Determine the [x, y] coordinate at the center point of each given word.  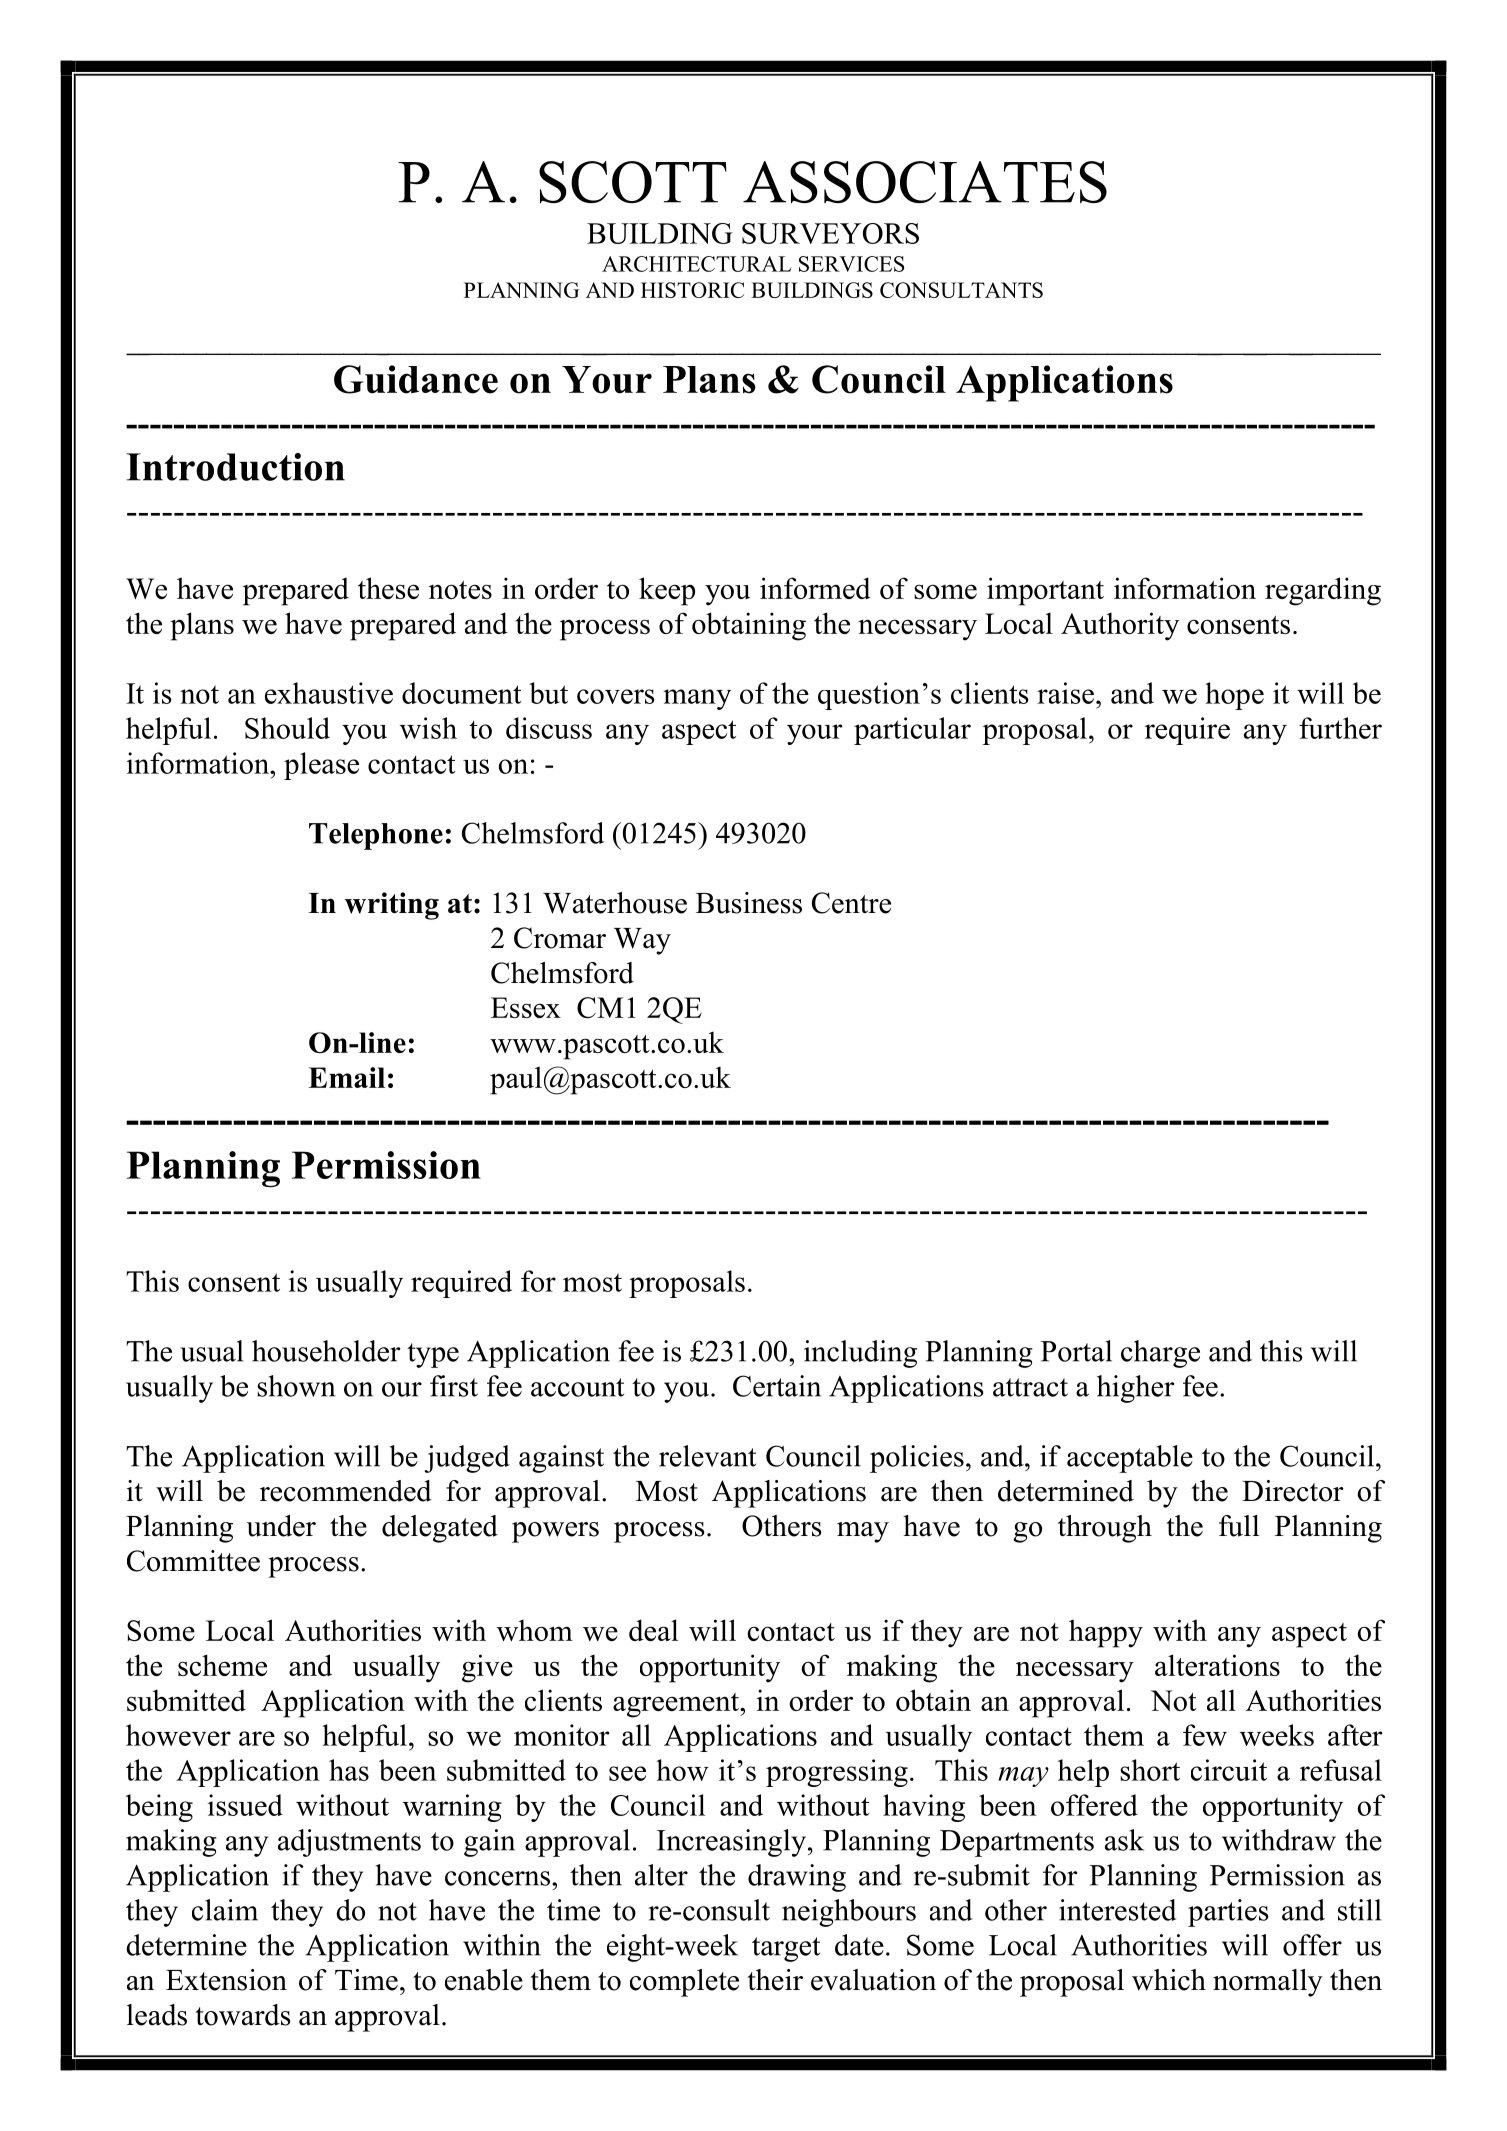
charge [1160, 1354]
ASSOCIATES [925, 182]
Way [642, 941]
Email [346, 1077]
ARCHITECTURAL [697, 264]
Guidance [416, 379]
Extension [226, 1980]
